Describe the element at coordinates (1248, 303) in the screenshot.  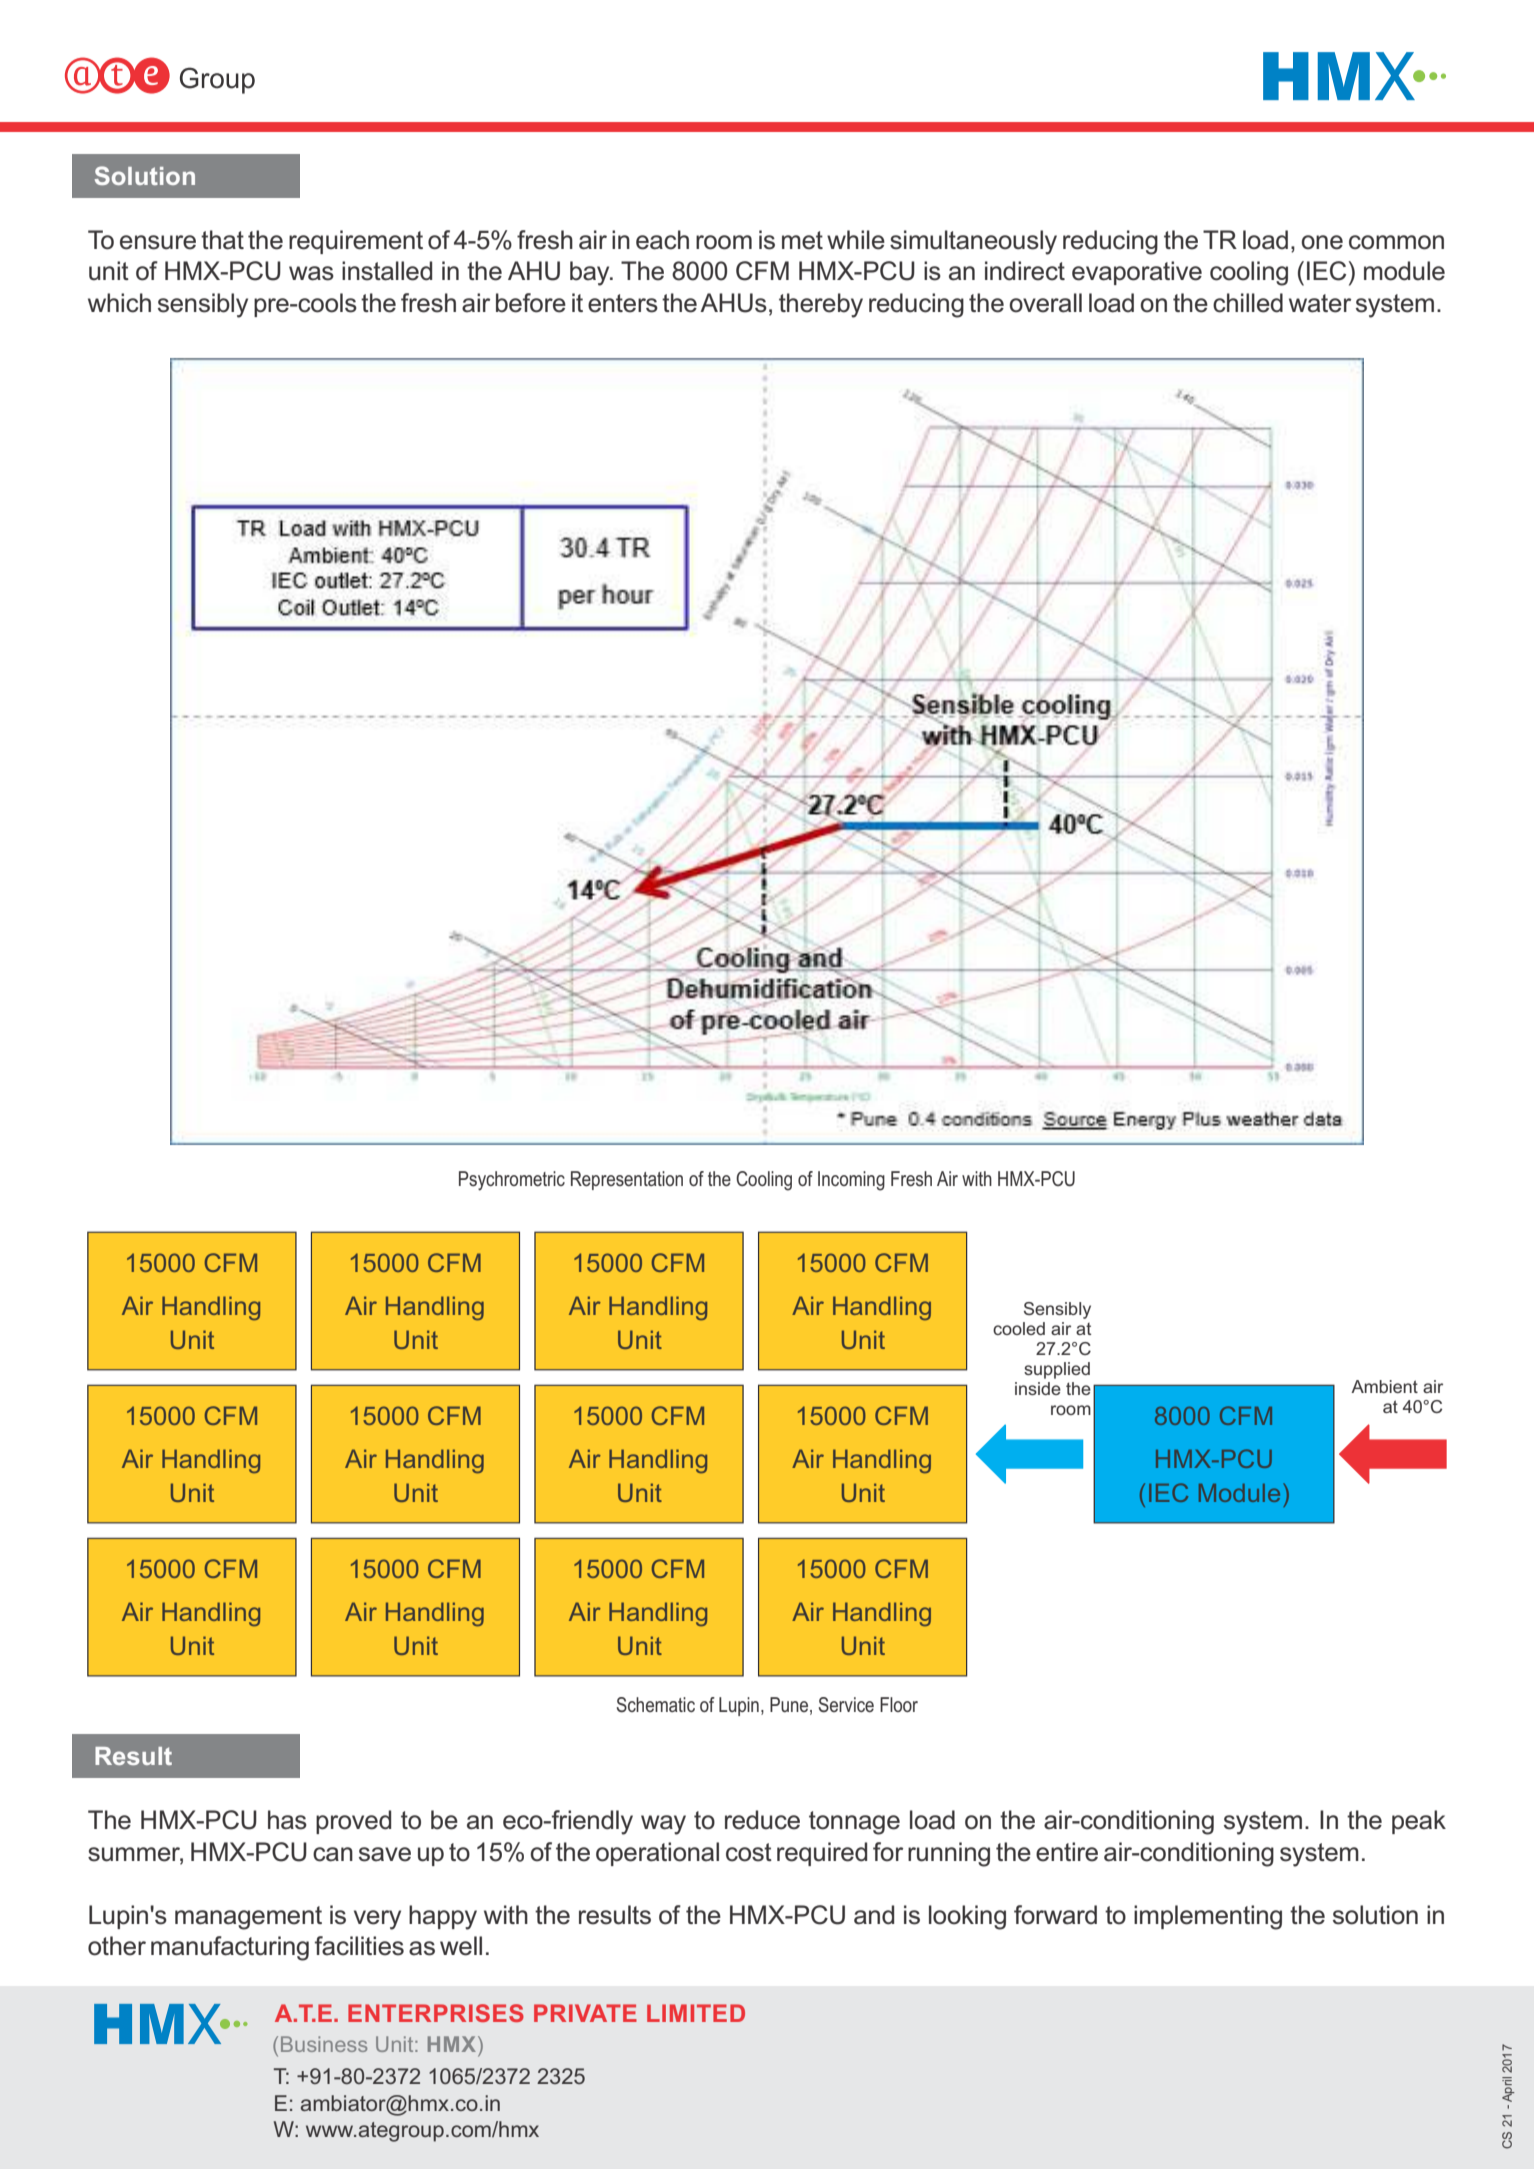
I see `chilled` at that location.
